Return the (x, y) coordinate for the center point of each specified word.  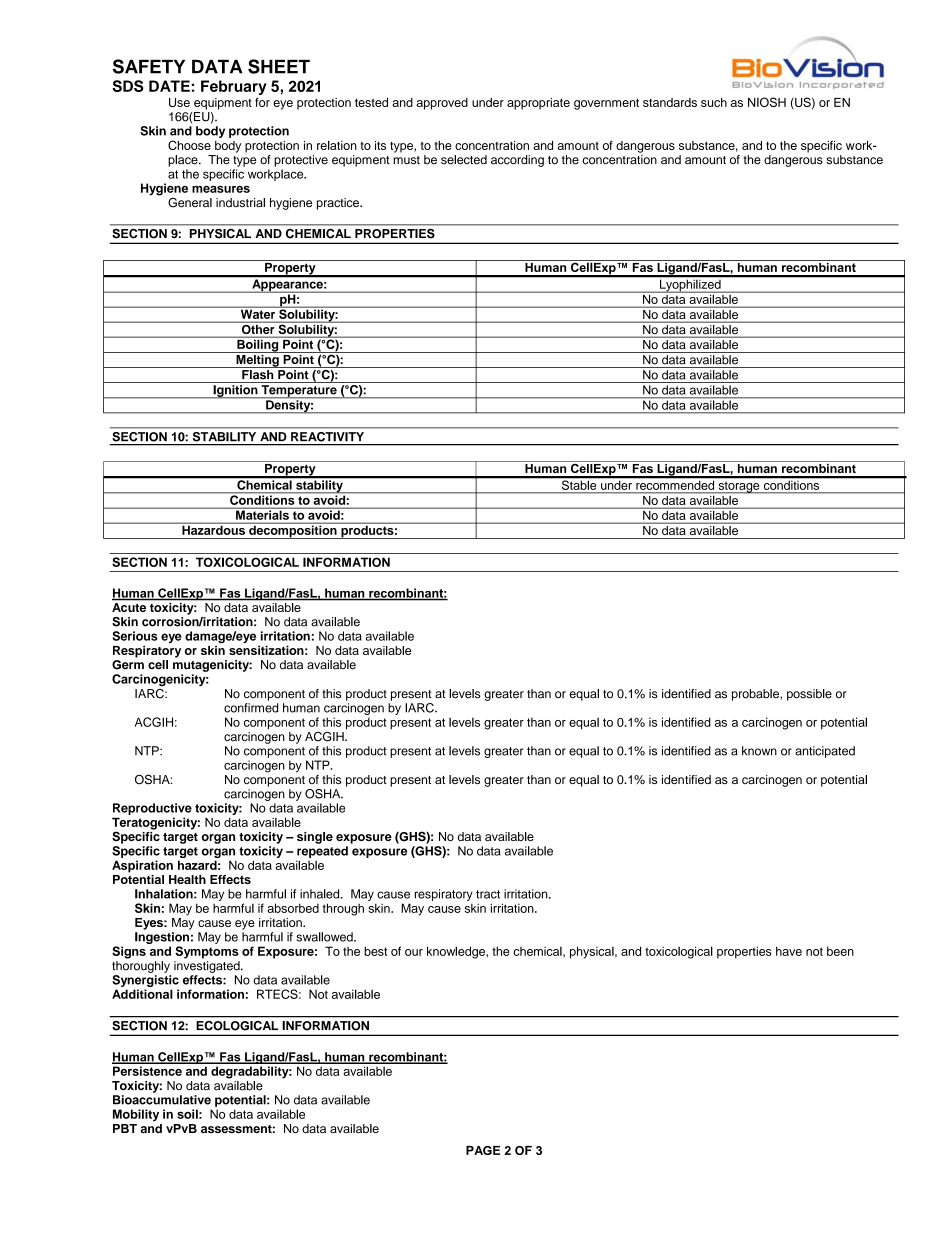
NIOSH (767, 102)
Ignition (235, 392)
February (234, 87)
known (759, 751)
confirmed (251, 708)
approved (442, 104)
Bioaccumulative (162, 1100)
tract (488, 894)
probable (756, 695)
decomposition (293, 531)
